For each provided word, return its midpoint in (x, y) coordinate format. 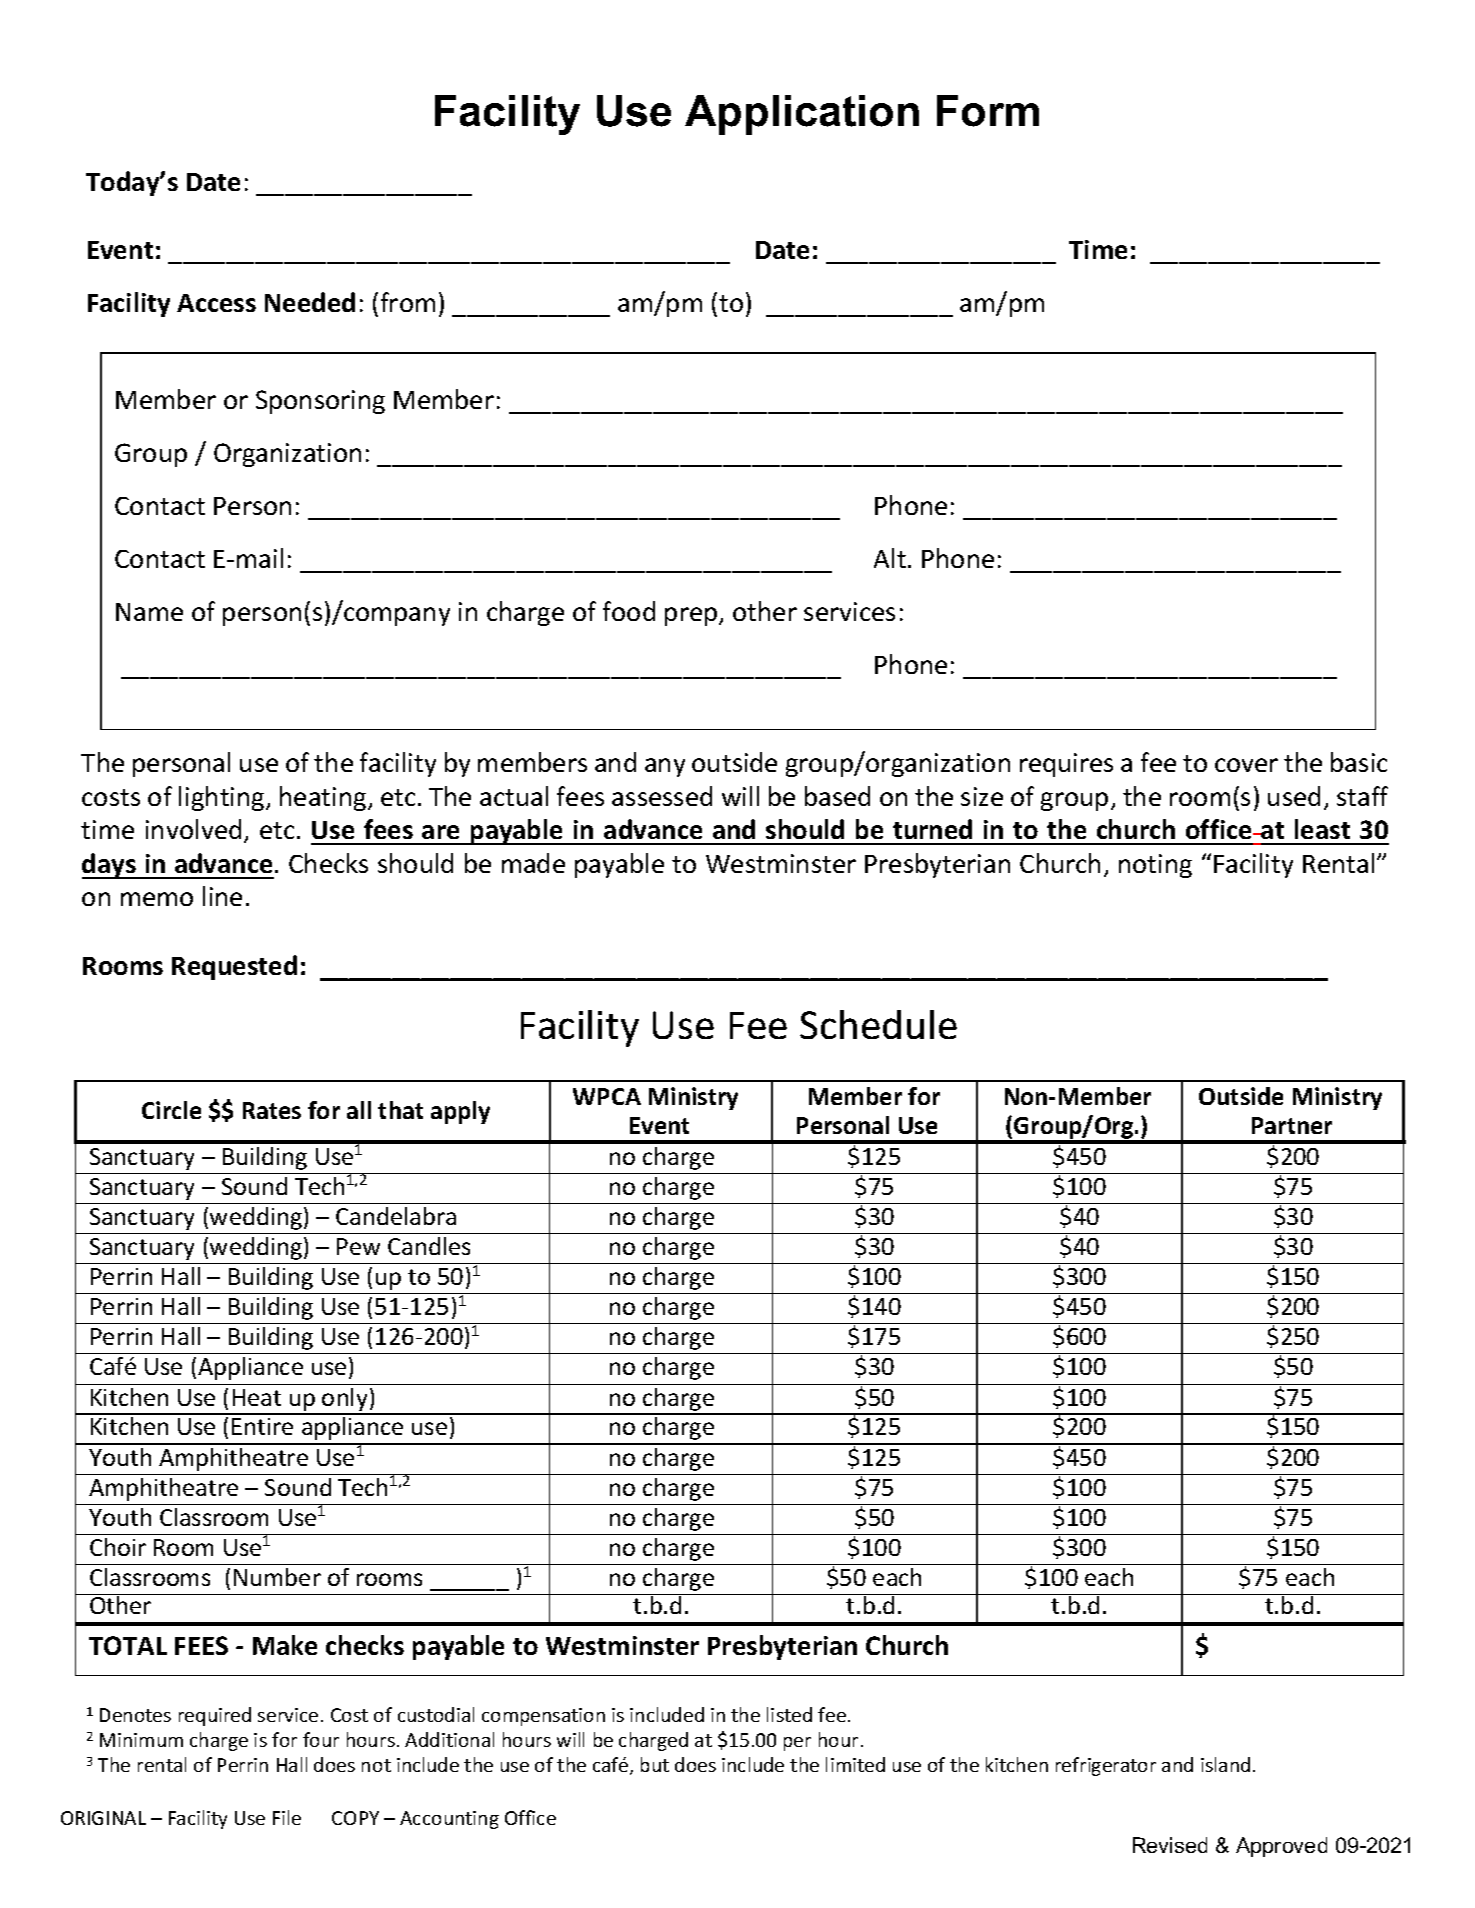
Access (216, 303)
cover (1246, 765)
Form (988, 111)
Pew (358, 1246)
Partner (1292, 1125)
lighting (223, 798)
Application (802, 115)
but (655, 1764)
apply (460, 1112)
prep (692, 616)
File (287, 1817)
